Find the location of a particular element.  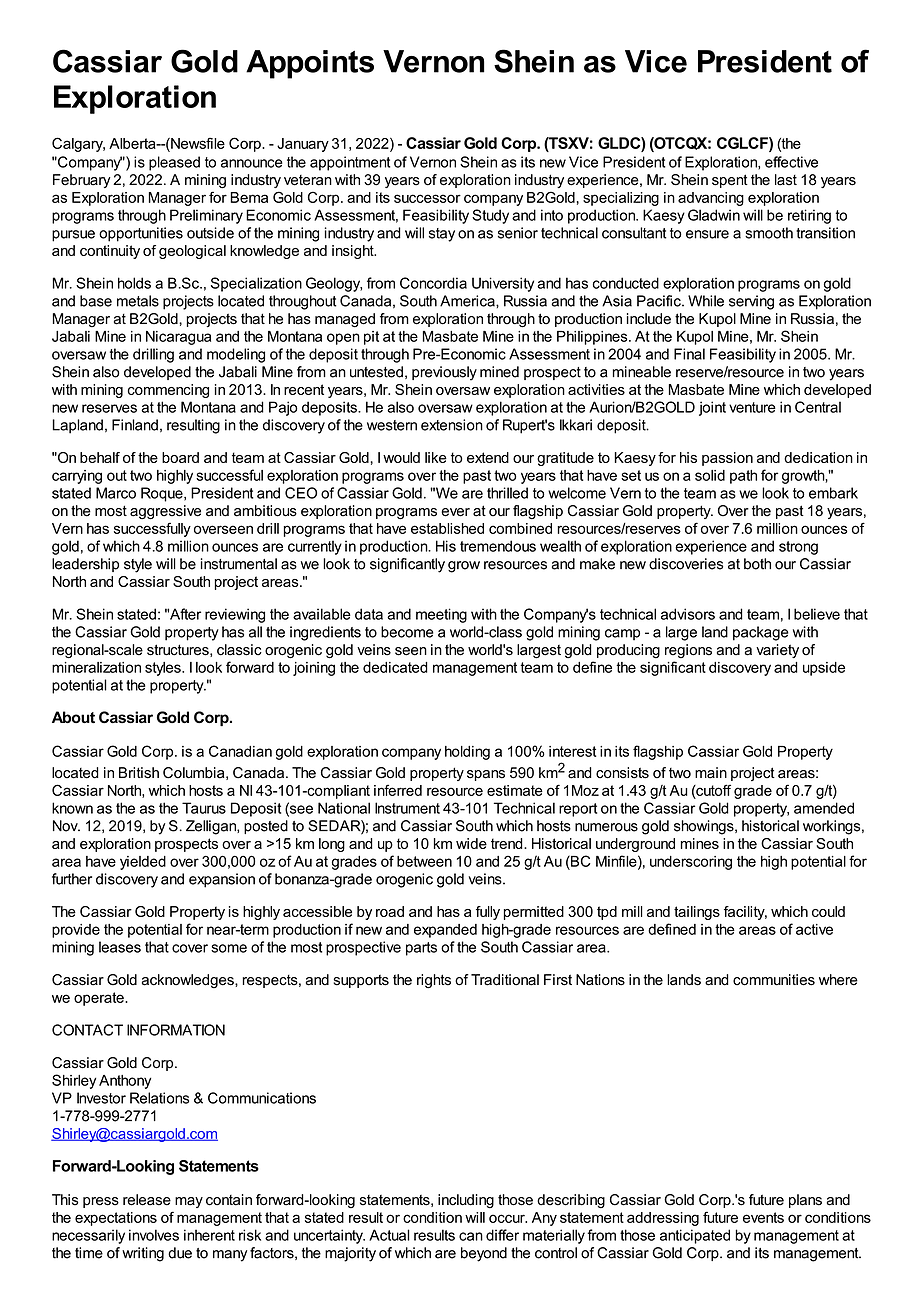

effective is located at coordinates (791, 162).
